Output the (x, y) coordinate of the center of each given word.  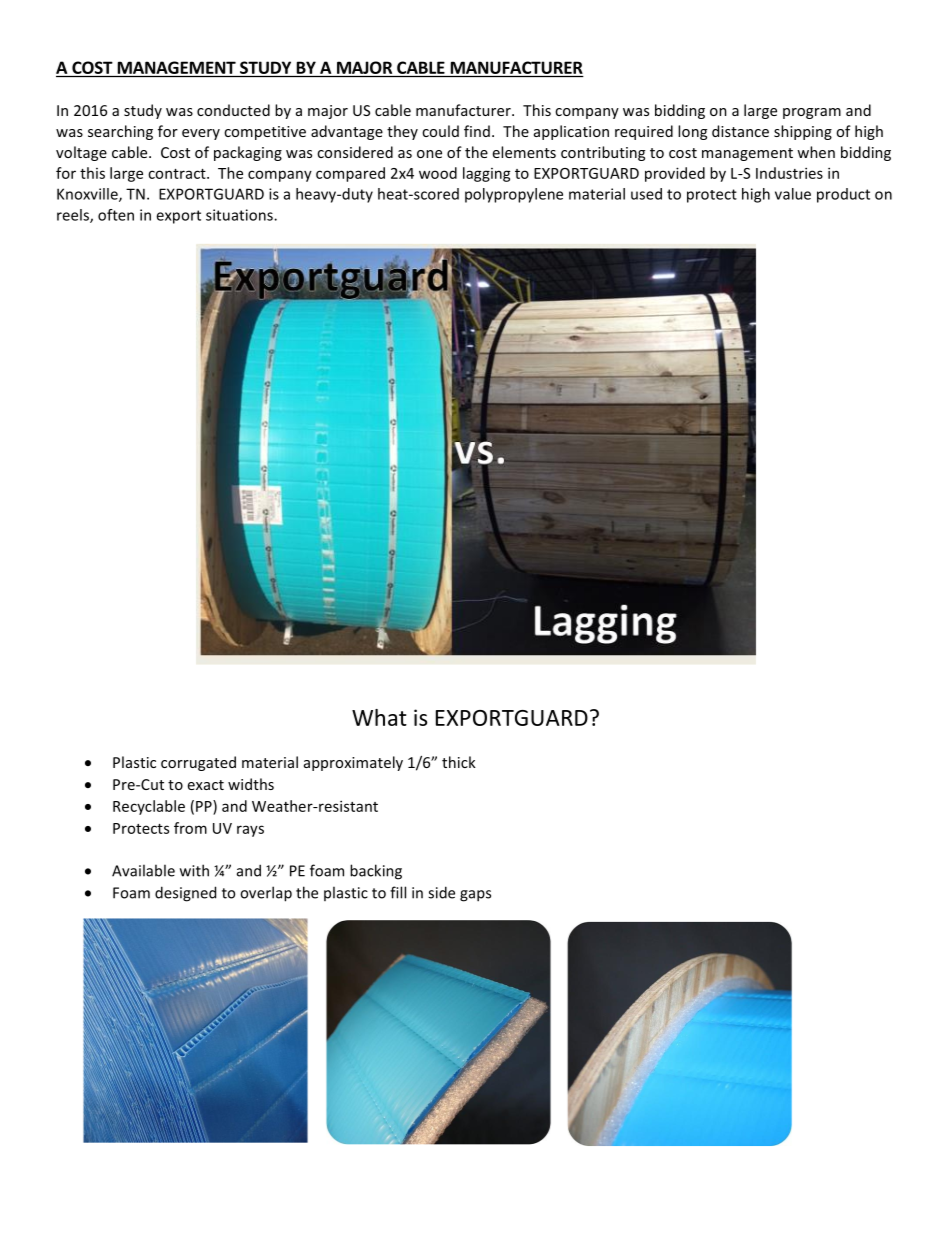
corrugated (198, 763)
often (116, 215)
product (843, 195)
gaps (475, 896)
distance (740, 131)
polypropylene (514, 195)
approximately (353, 763)
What (379, 717)
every (201, 134)
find (477, 131)
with (194, 870)
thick (459, 762)
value (793, 194)
